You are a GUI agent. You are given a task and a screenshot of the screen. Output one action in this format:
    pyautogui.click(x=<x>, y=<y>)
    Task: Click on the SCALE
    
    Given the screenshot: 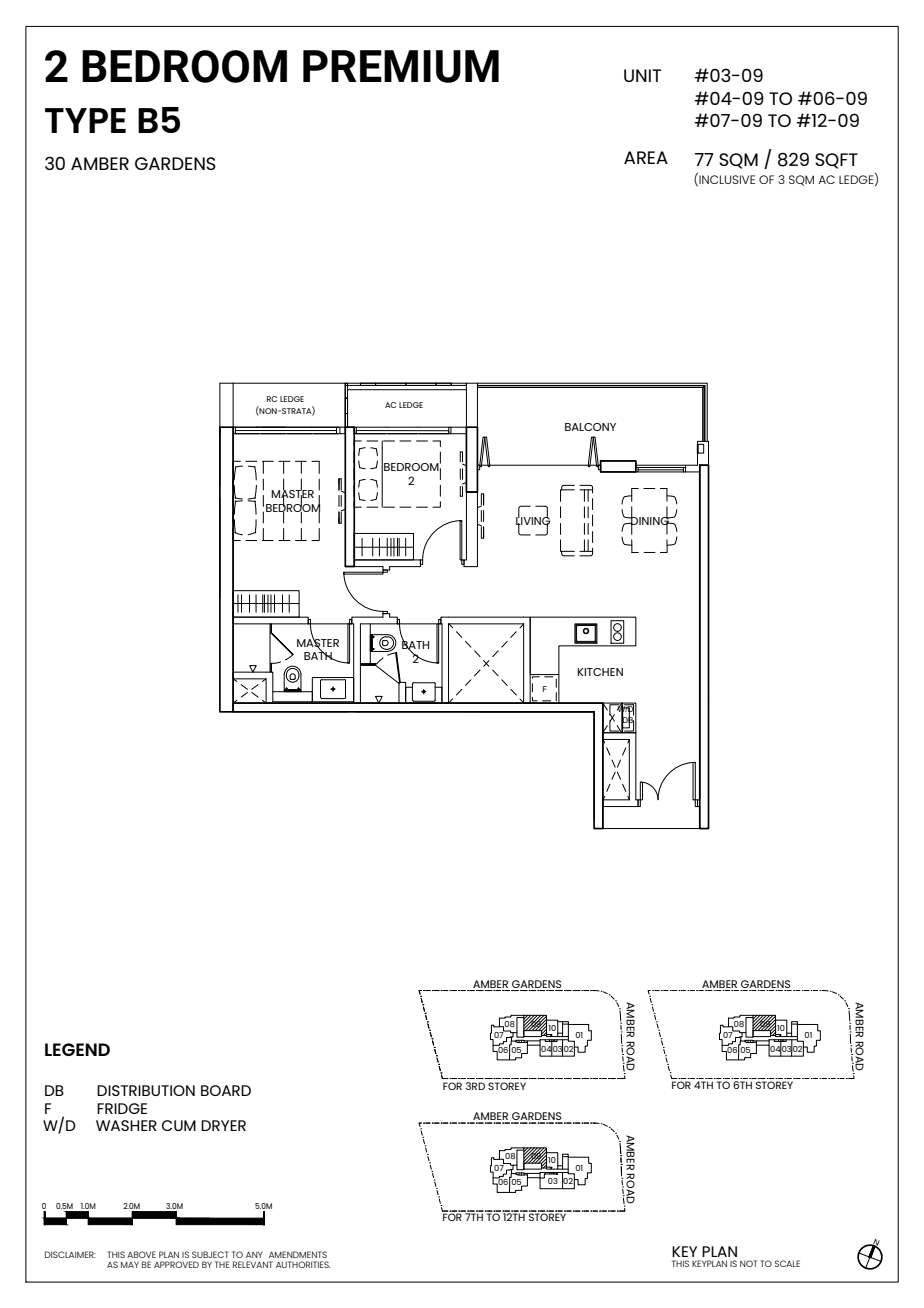 What is the action you would take?
    pyautogui.click(x=787, y=1263)
